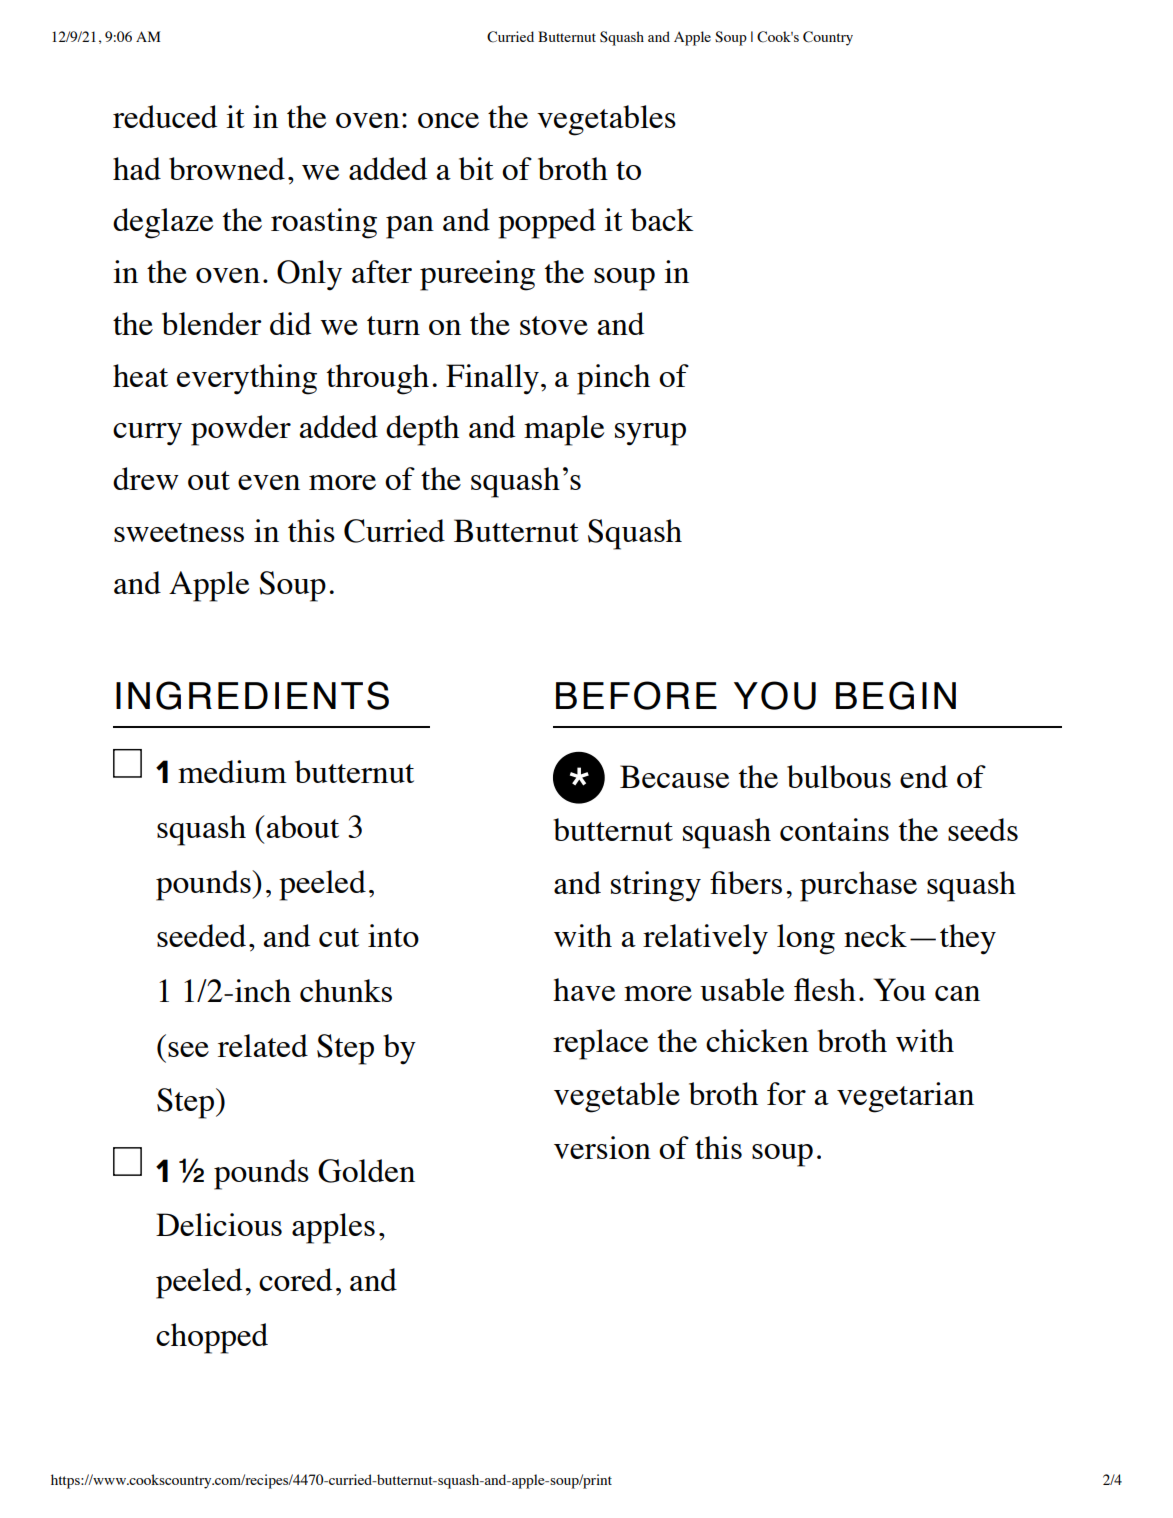 The height and width of the page is (1518, 1173). I want to click on chopped, so click(212, 1338).
